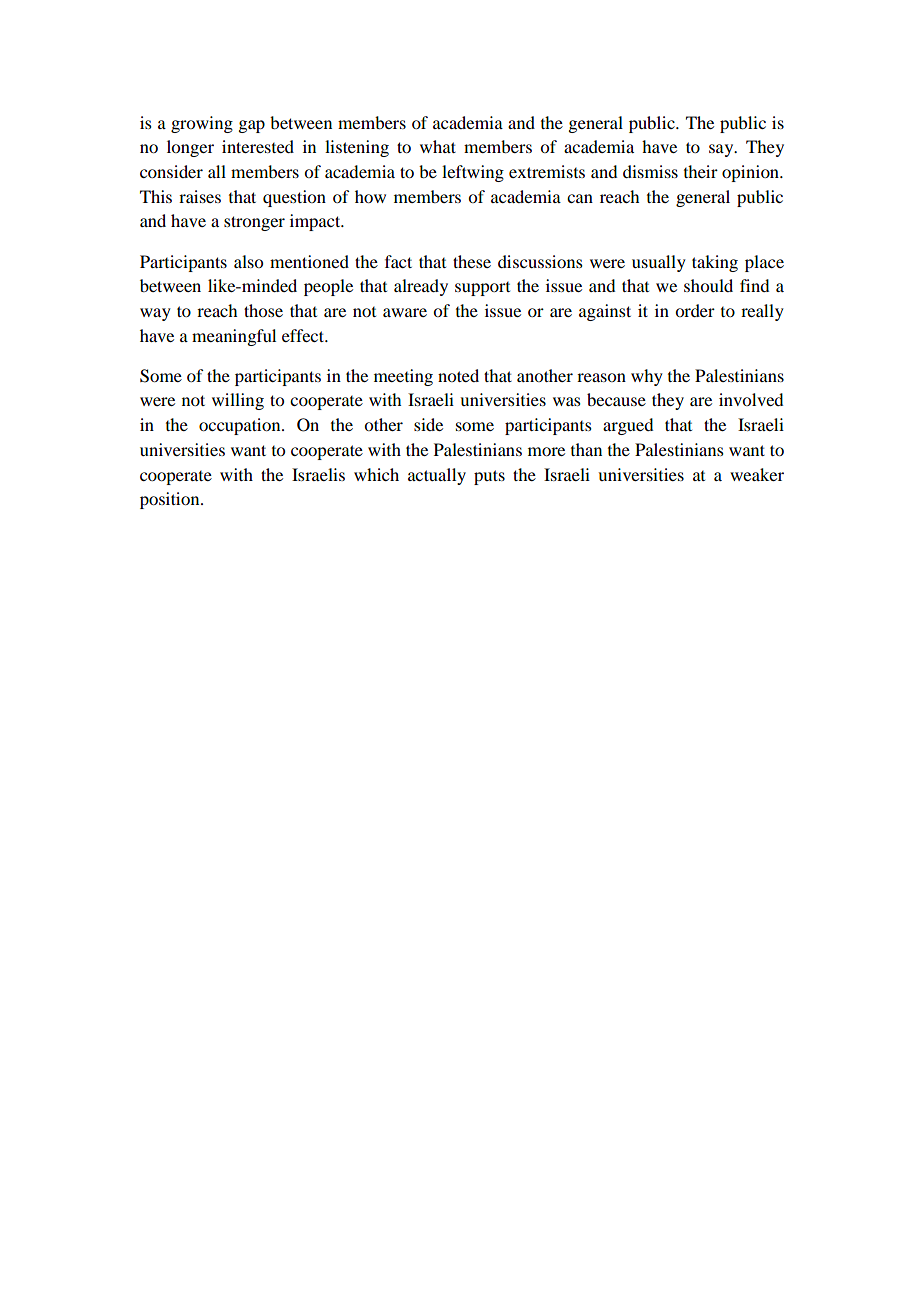 The image size is (924, 1308). What do you see at coordinates (438, 146) in the screenshot?
I see `what` at bounding box center [438, 146].
